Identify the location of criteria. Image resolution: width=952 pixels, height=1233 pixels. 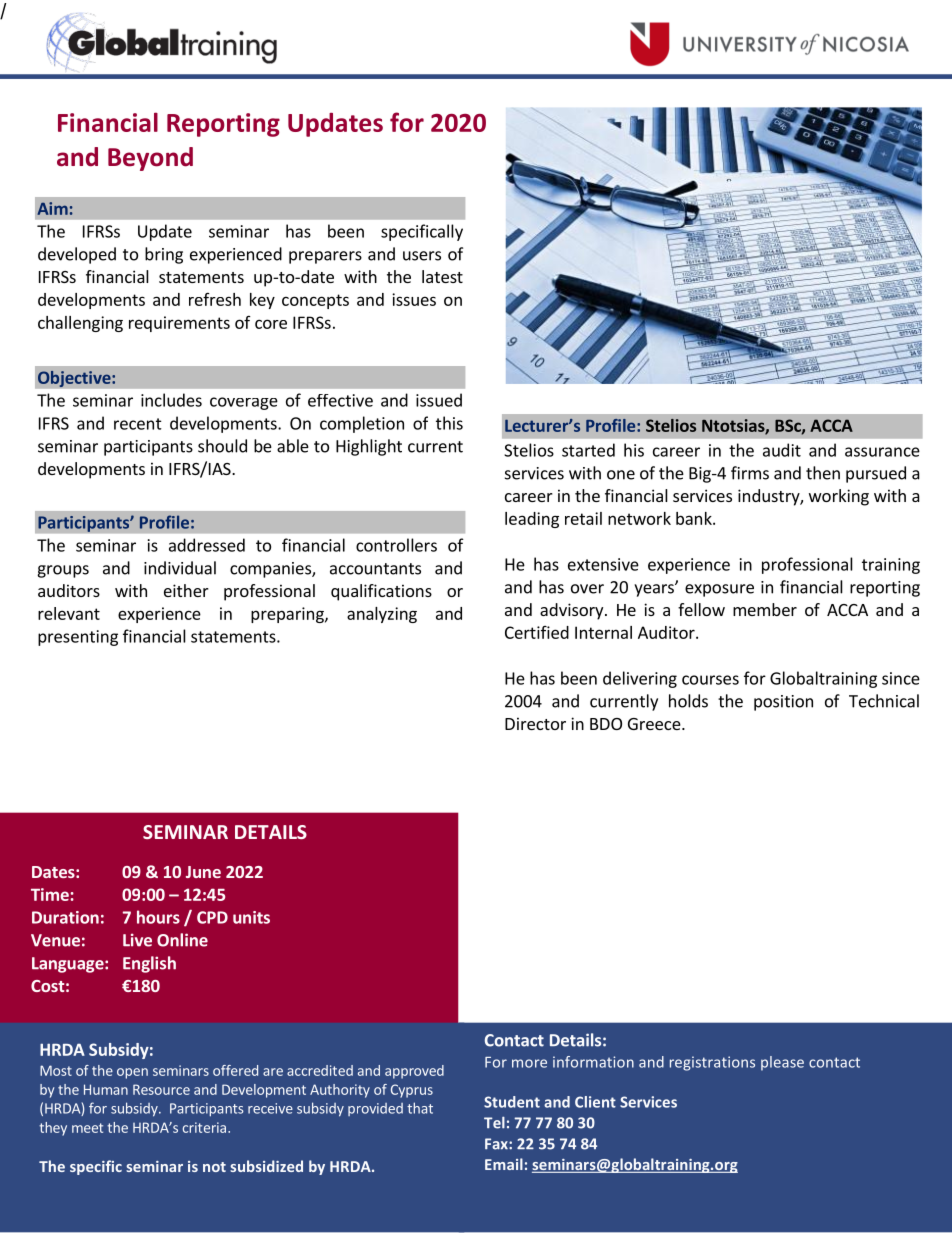
(204, 1127).
